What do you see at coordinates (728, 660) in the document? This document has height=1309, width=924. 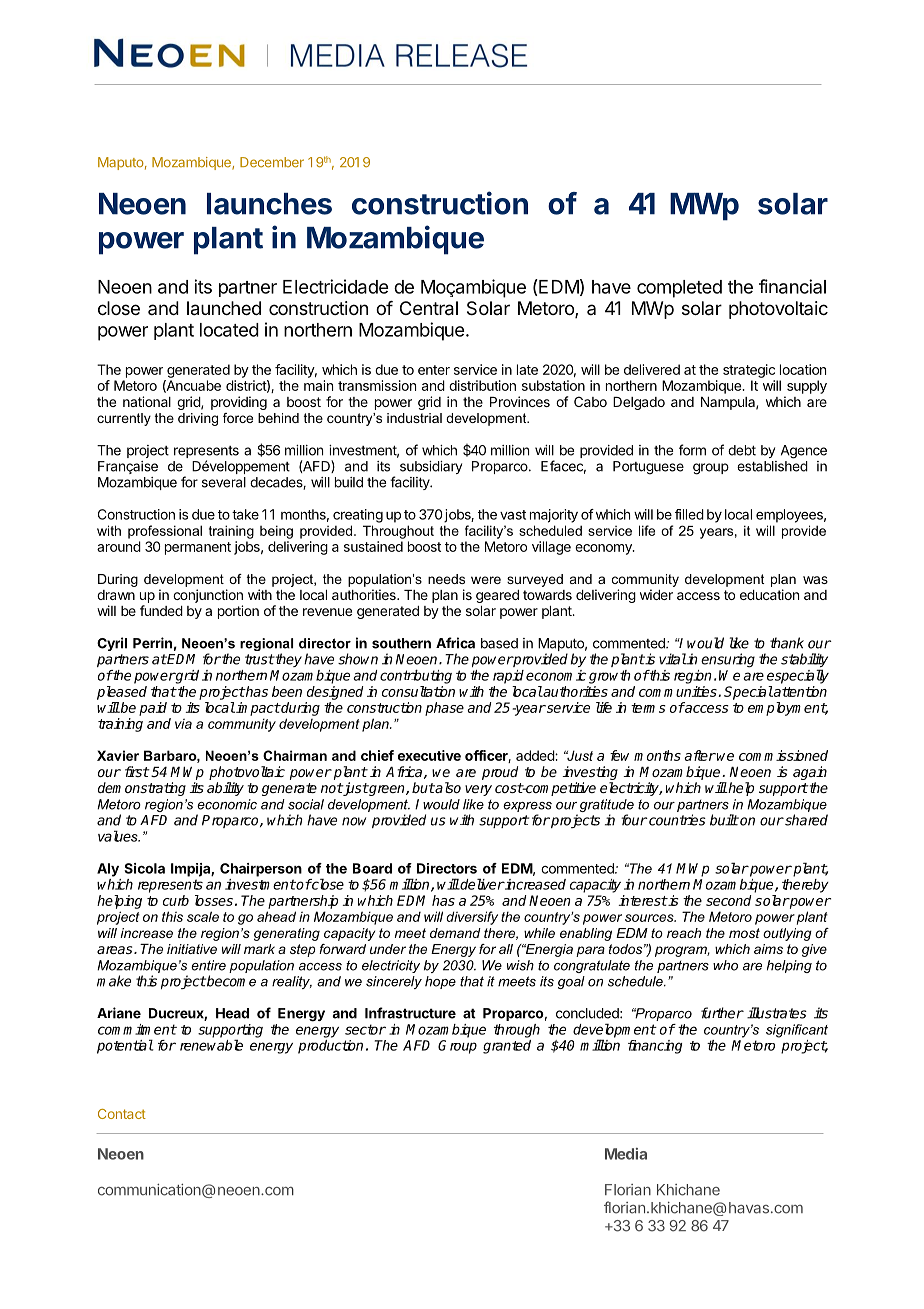 I see `ensuring` at bounding box center [728, 660].
